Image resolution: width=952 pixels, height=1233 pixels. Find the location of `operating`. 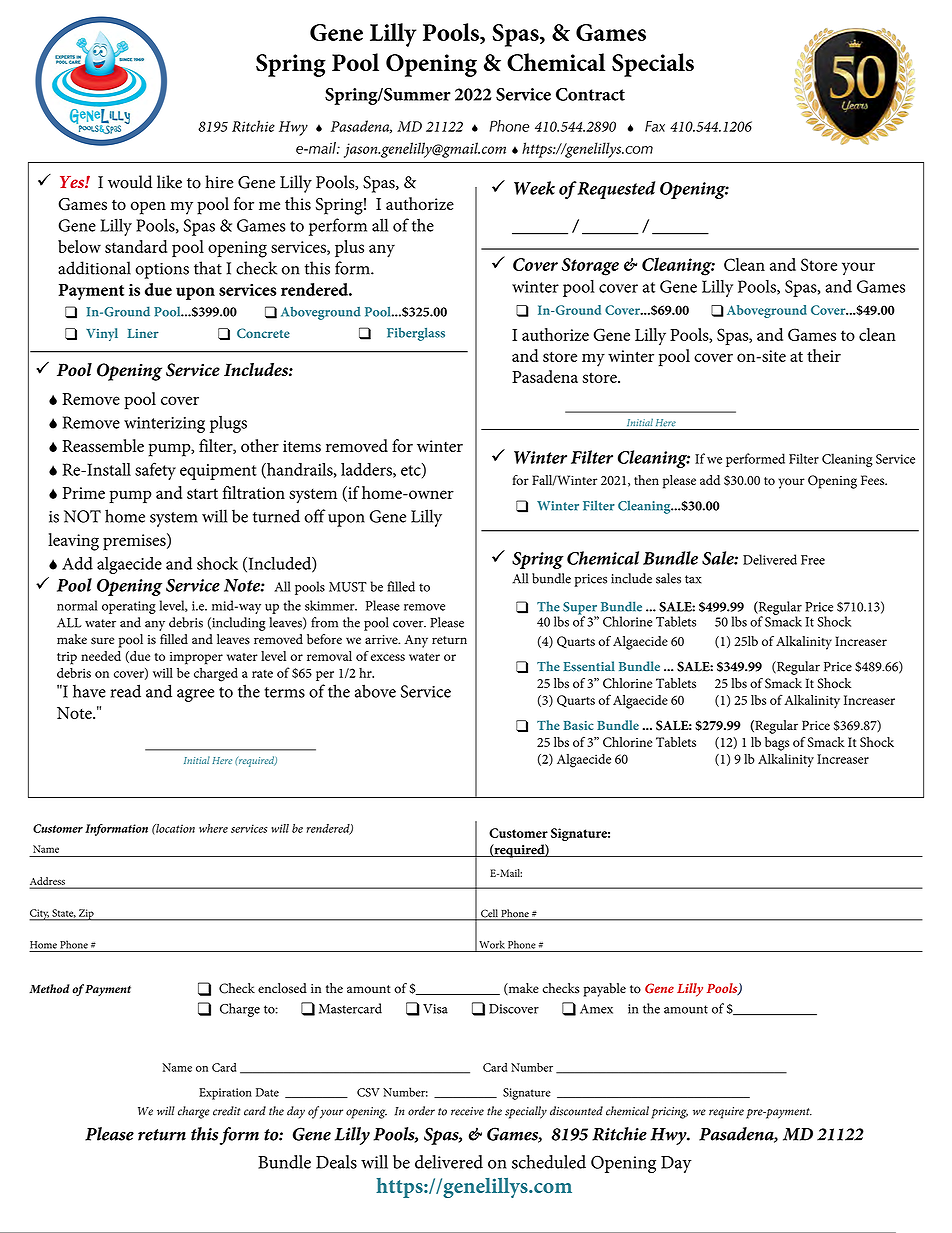

operating is located at coordinates (129, 607).
